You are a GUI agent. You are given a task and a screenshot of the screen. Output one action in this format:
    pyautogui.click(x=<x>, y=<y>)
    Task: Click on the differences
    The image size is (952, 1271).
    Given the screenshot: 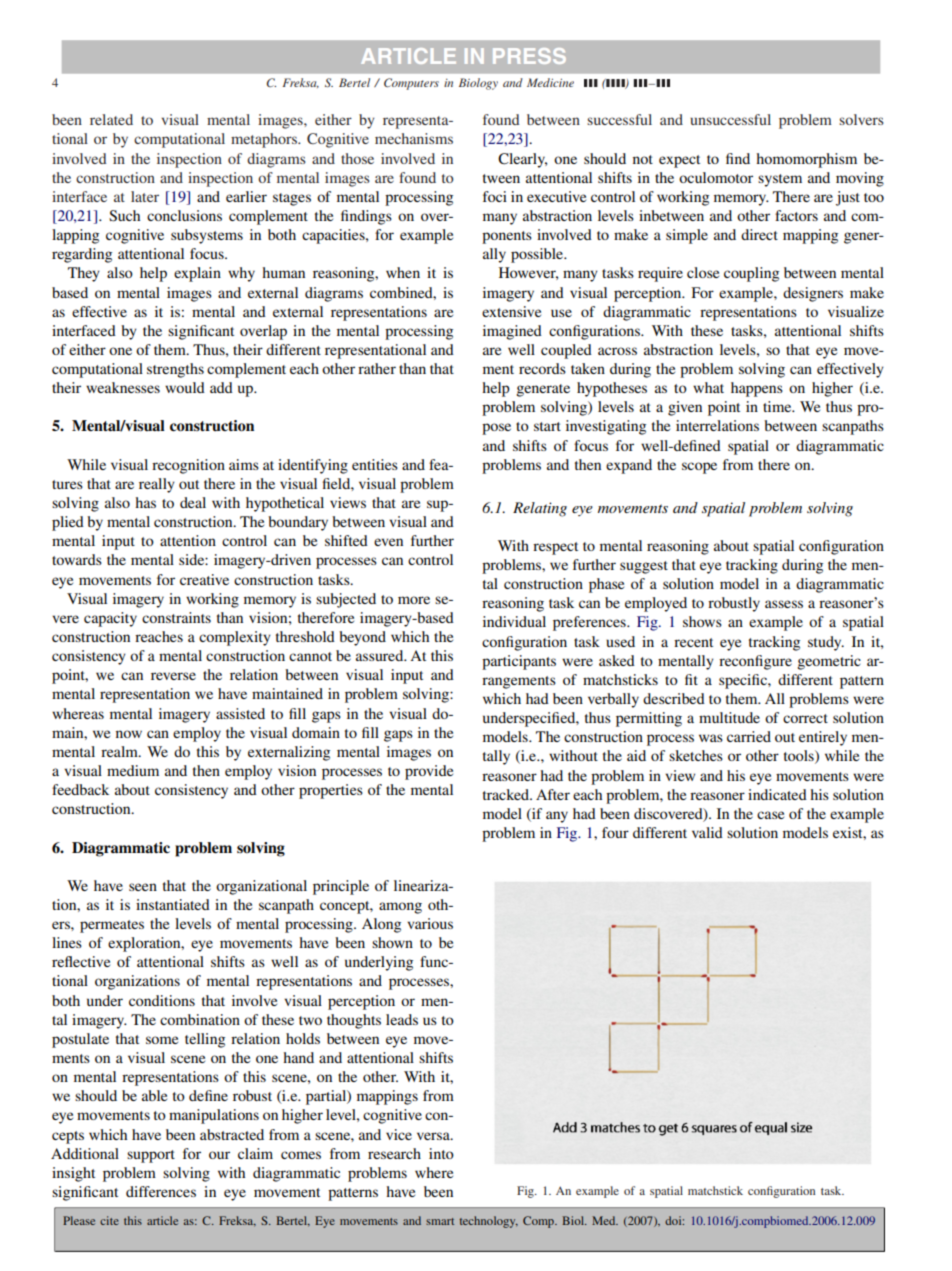 What is the action you would take?
    pyautogui.click(x=161, y=1191)
